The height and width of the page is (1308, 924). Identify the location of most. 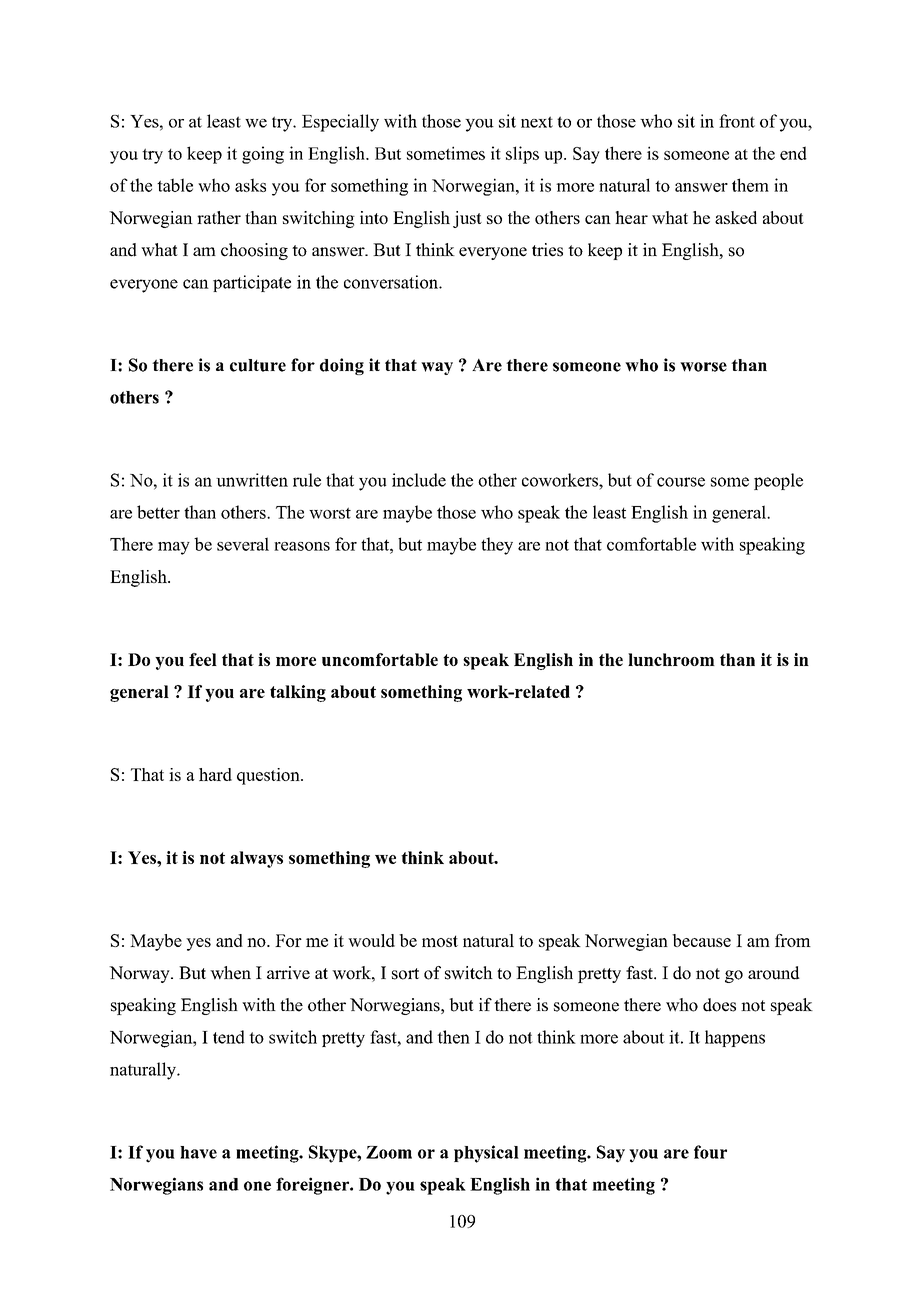
(440, 941).
